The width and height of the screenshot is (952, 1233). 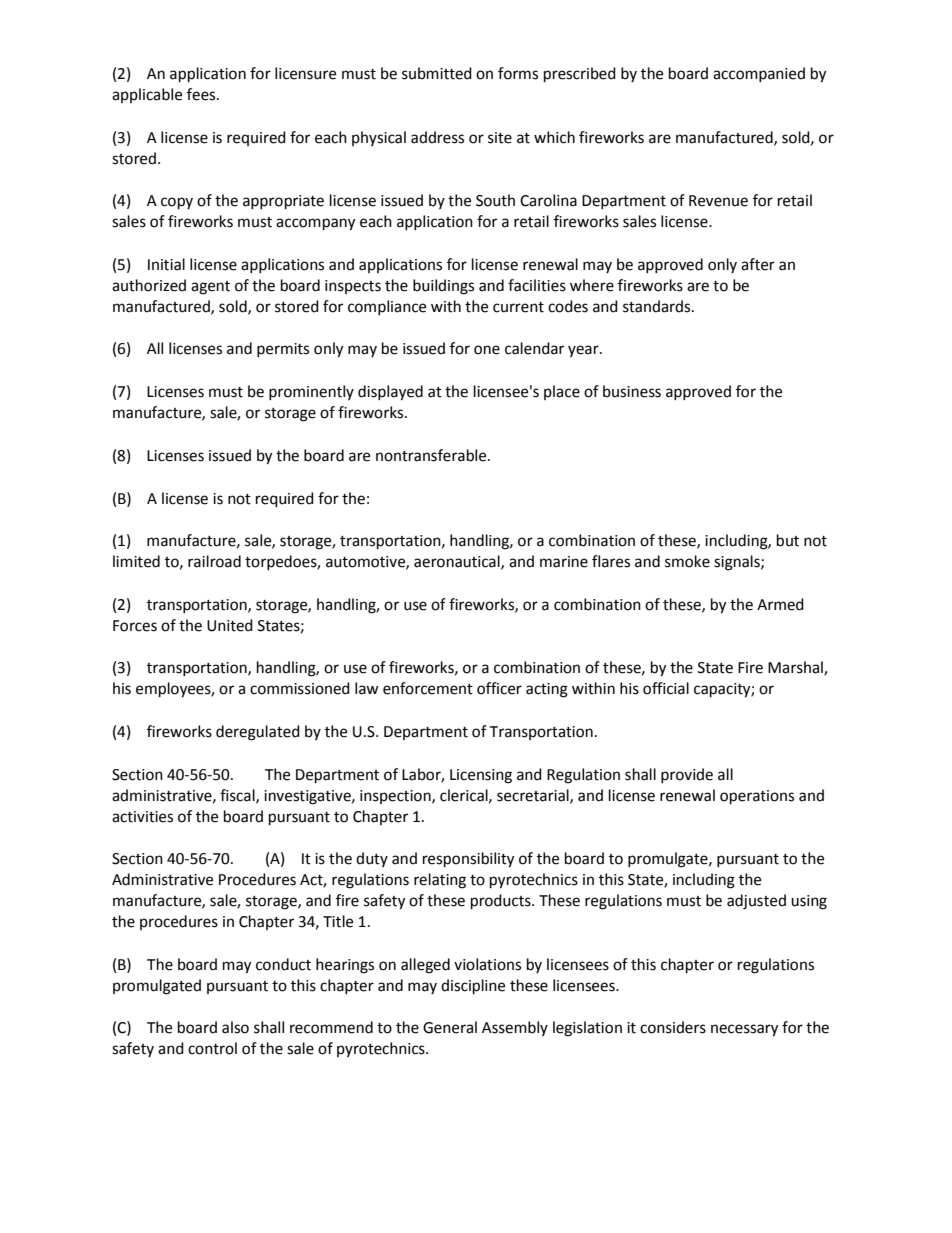 What do you see at coordinates (450, 1027) in the screenshot?
I see `General` at bounding box center [450, 1027].
